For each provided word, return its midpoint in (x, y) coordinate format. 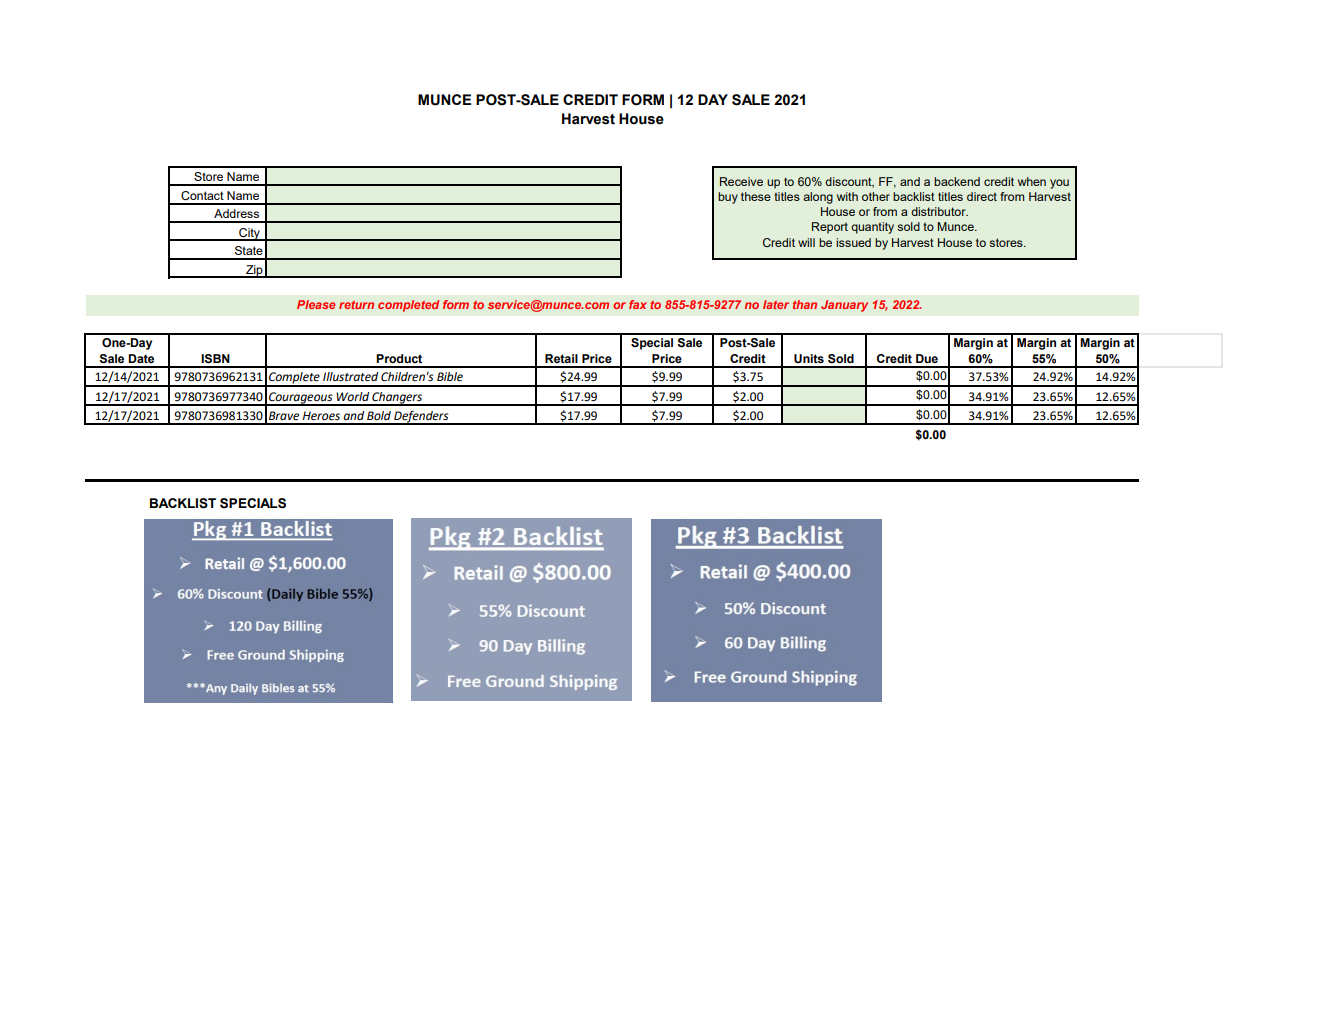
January (844, 306)
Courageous (301, 399)
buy (728, 198)
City (249, 234)
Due (927, 358)
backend (957, 181)
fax (638, 304)
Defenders (421, 417)
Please (316, 304)
